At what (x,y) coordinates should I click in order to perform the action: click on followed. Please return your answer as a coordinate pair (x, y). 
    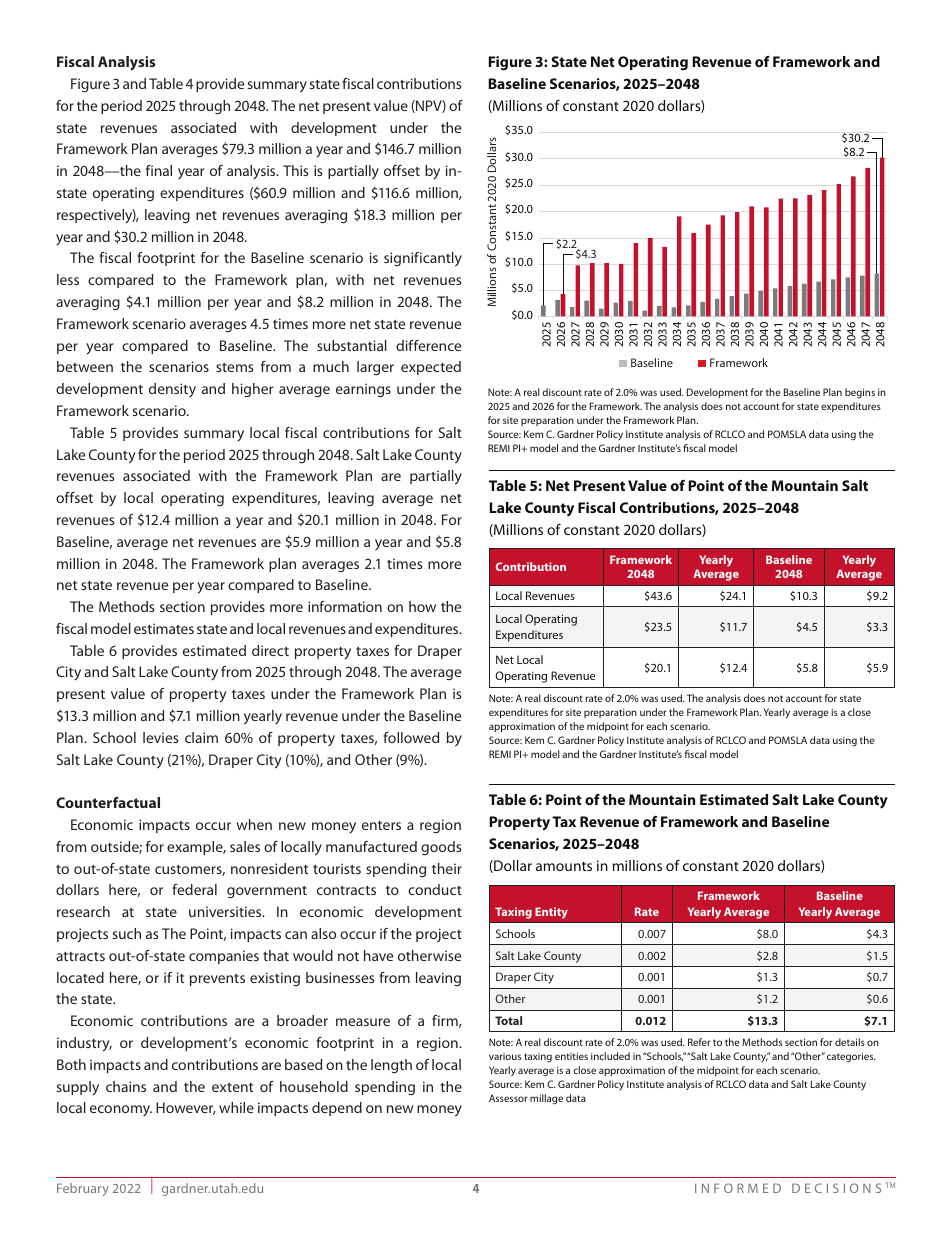
    Looking at the image, I should click on (411, 737).
